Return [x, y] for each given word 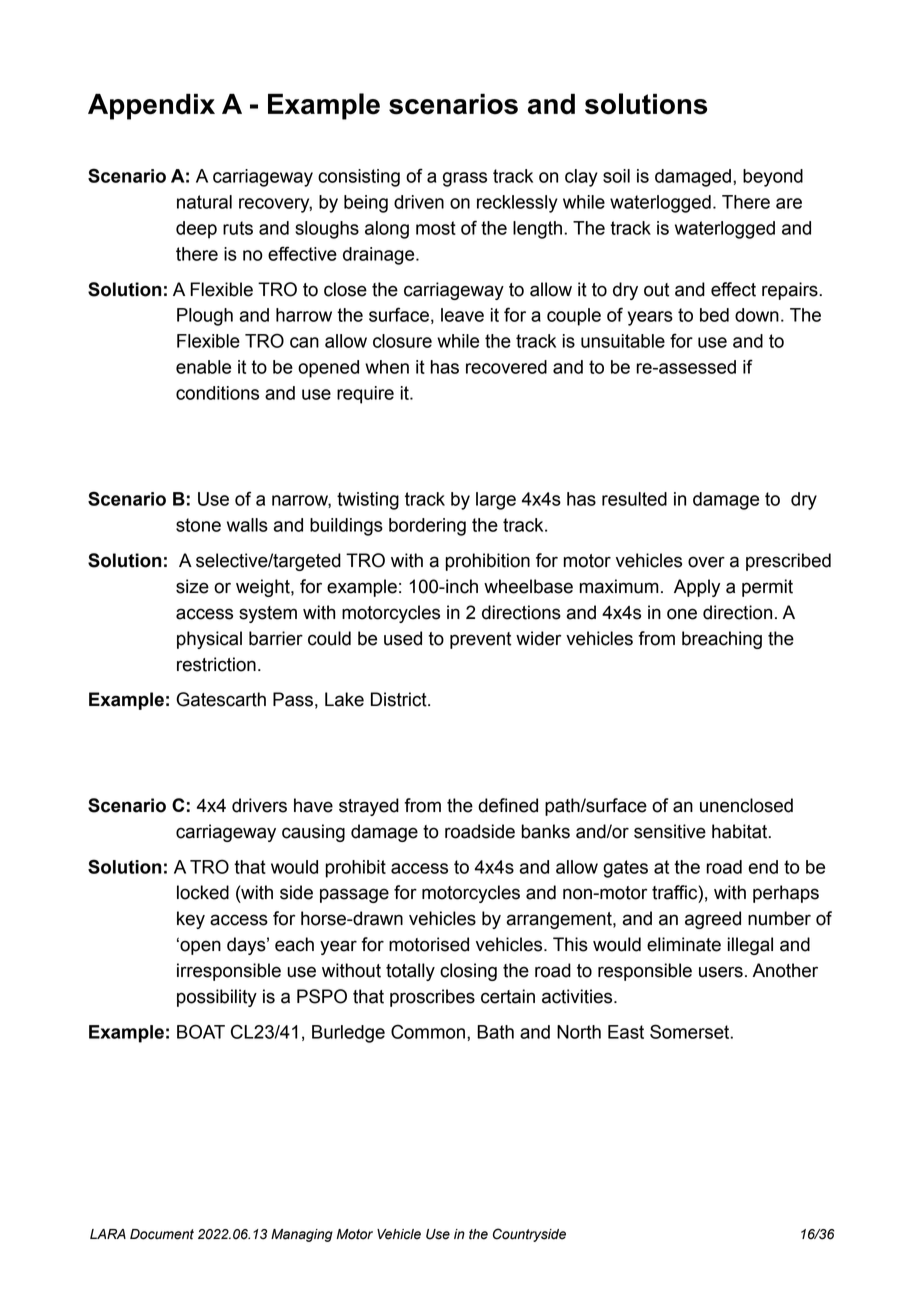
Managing [302, 1235]
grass [465, 179]
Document [162, 1234]
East [626, 1032]
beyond [773, 178]
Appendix [151, 106]
